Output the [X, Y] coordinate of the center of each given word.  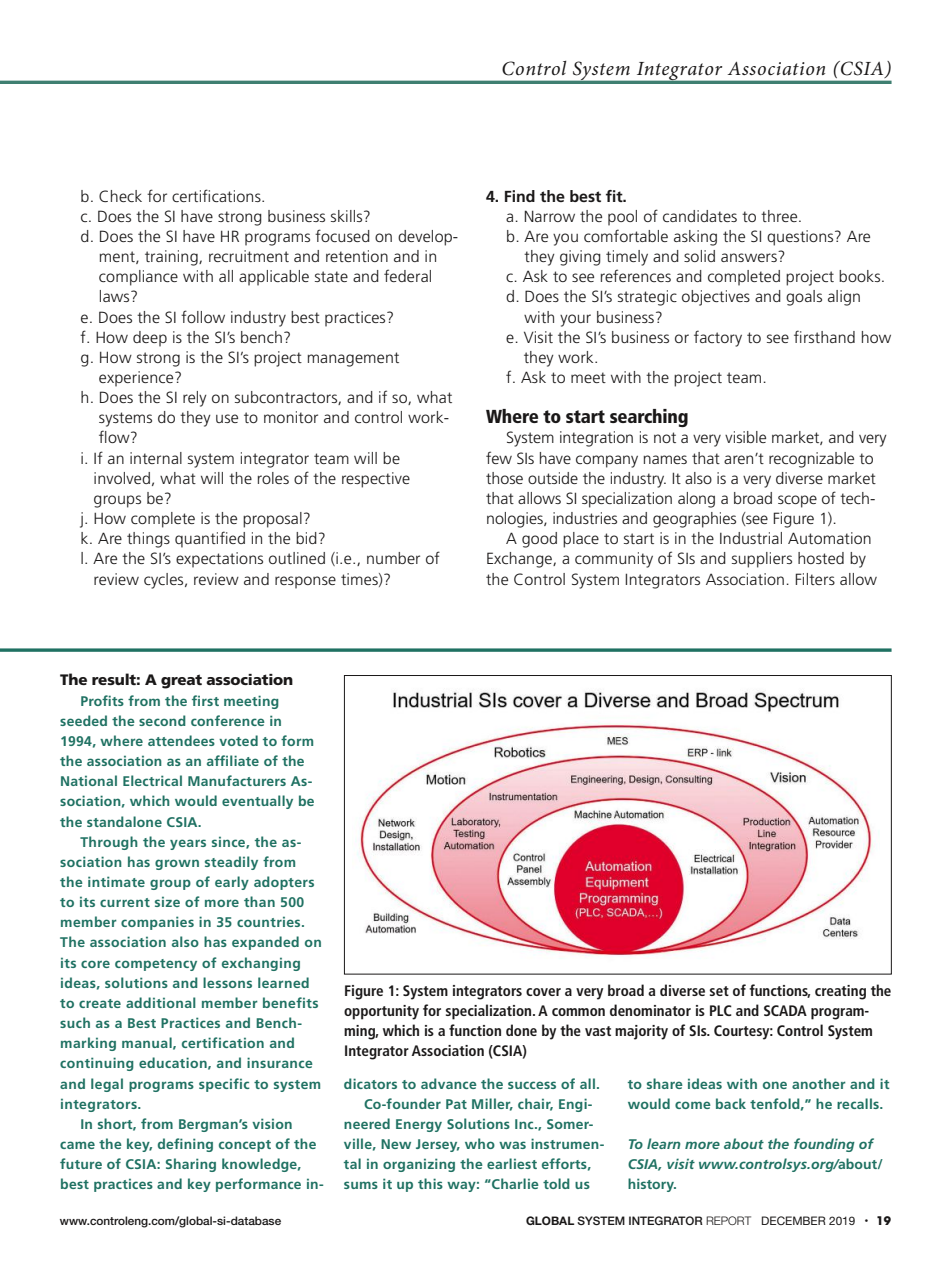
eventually [257, 802]
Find [520, 196]
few [499, 457]
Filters [815, 579]
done [521, 1030]
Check [120, 196]
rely [195, 399]
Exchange [520, 560]
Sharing [191, 1165]
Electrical [152, 780]
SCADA [785, 1010]
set [719, 991]
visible [745, 437]
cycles [165, 581]
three [780, 216]
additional [161, 1002]
